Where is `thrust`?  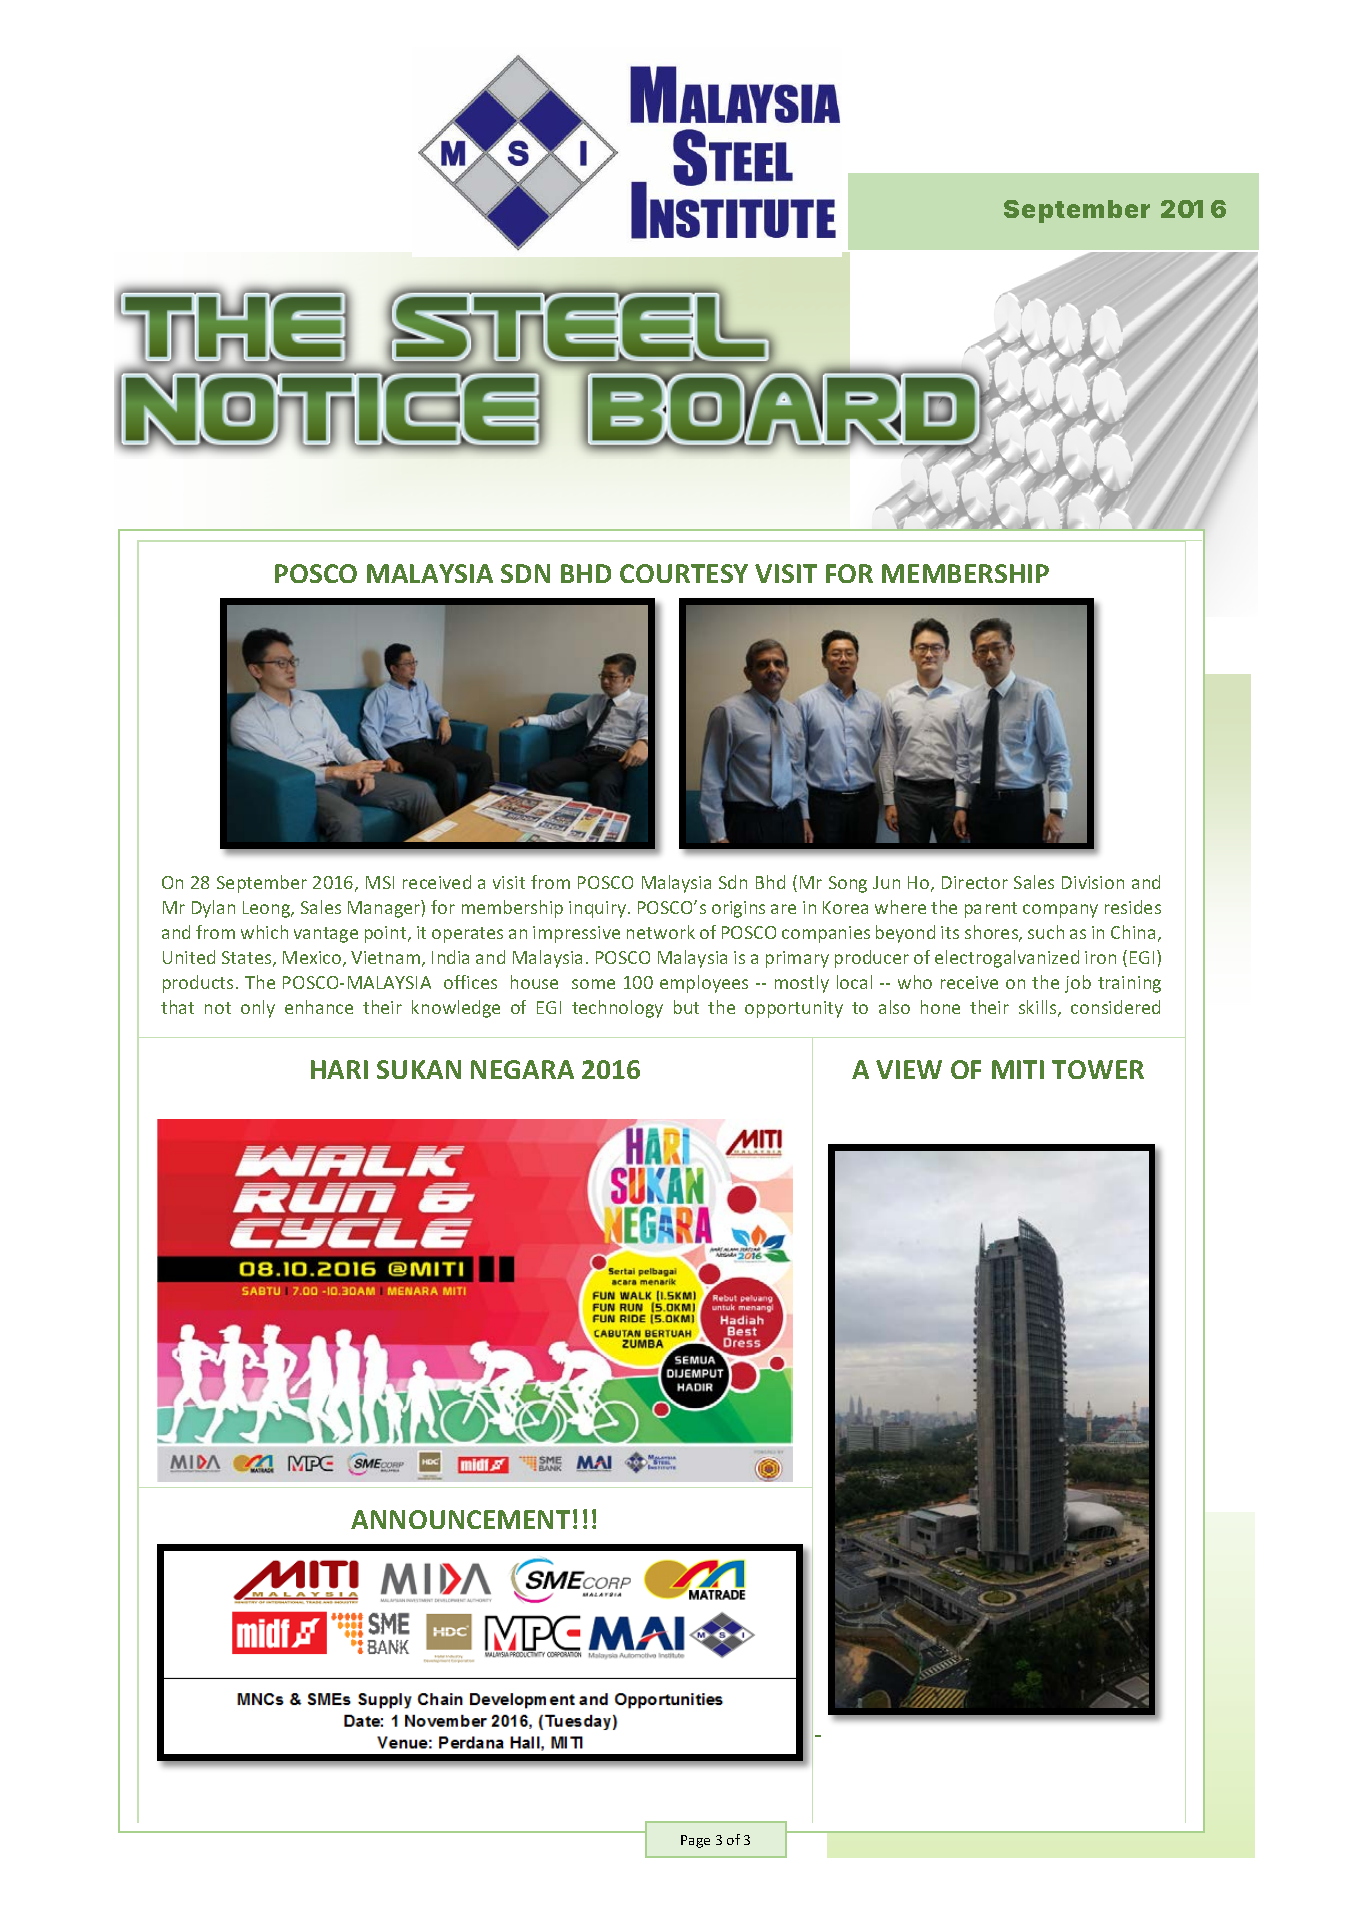 thrust is located at coordinates (723, 778).
